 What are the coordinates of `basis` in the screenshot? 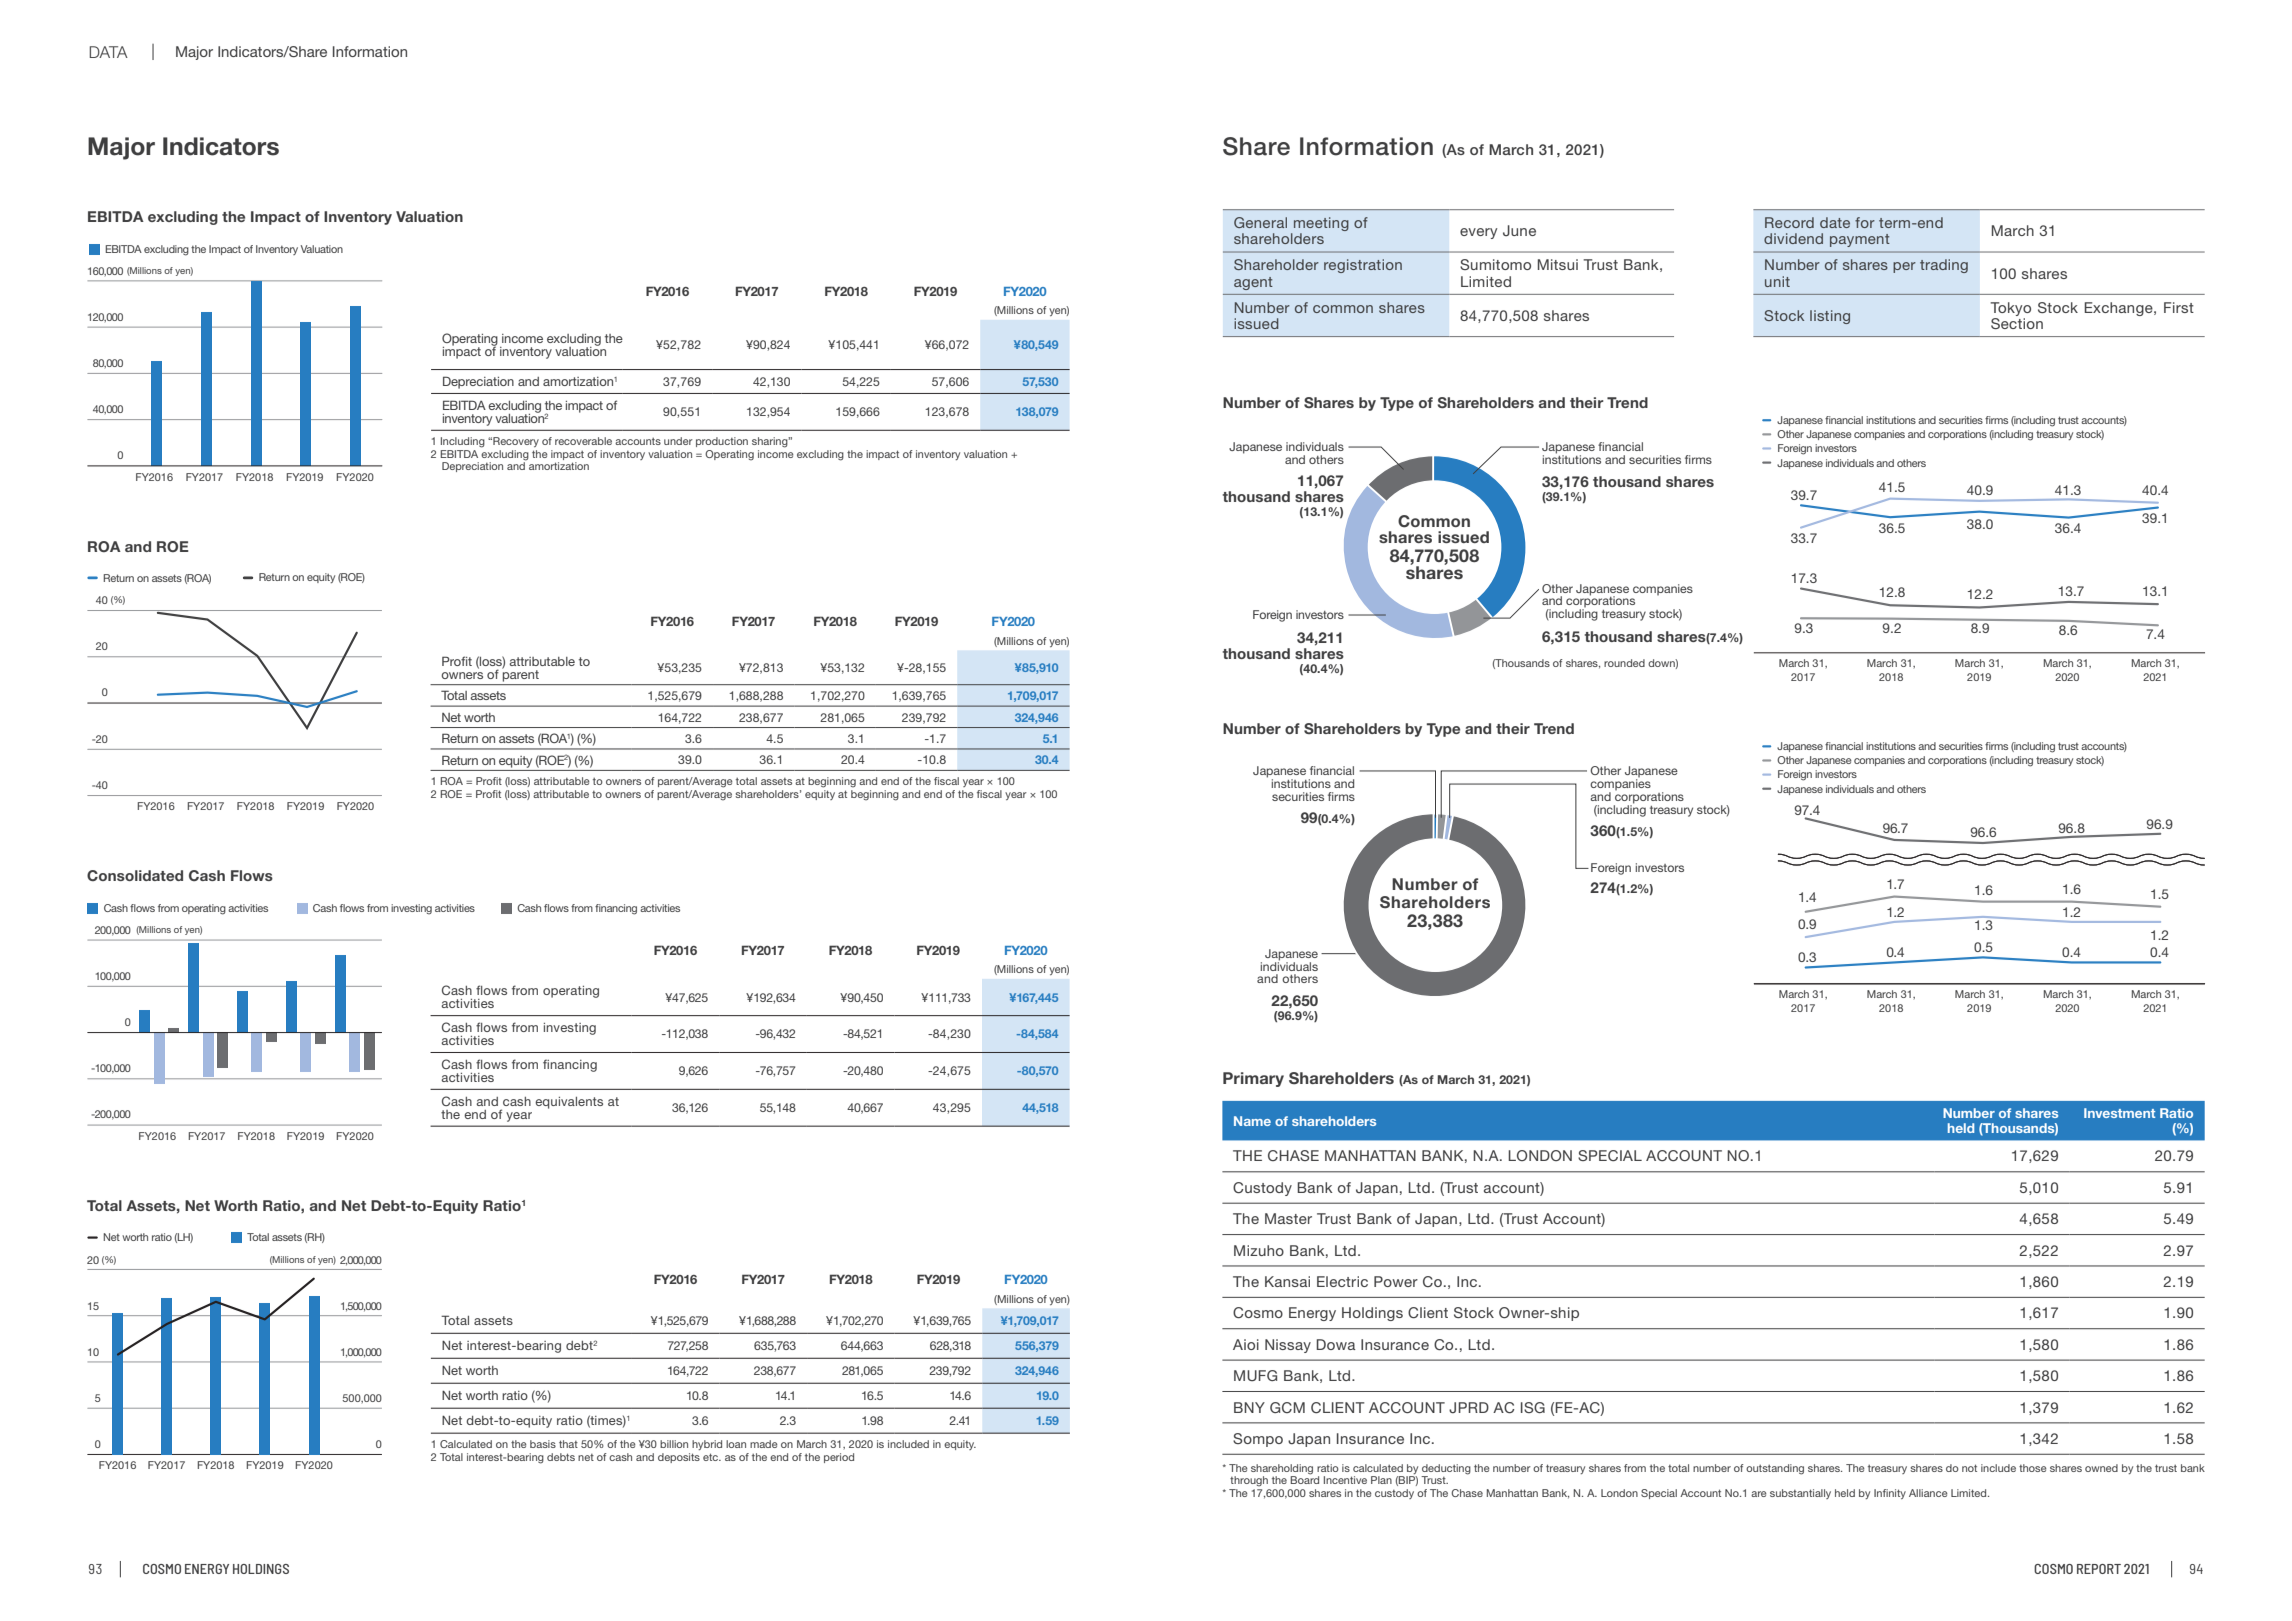 It's located at (543, 1444).
